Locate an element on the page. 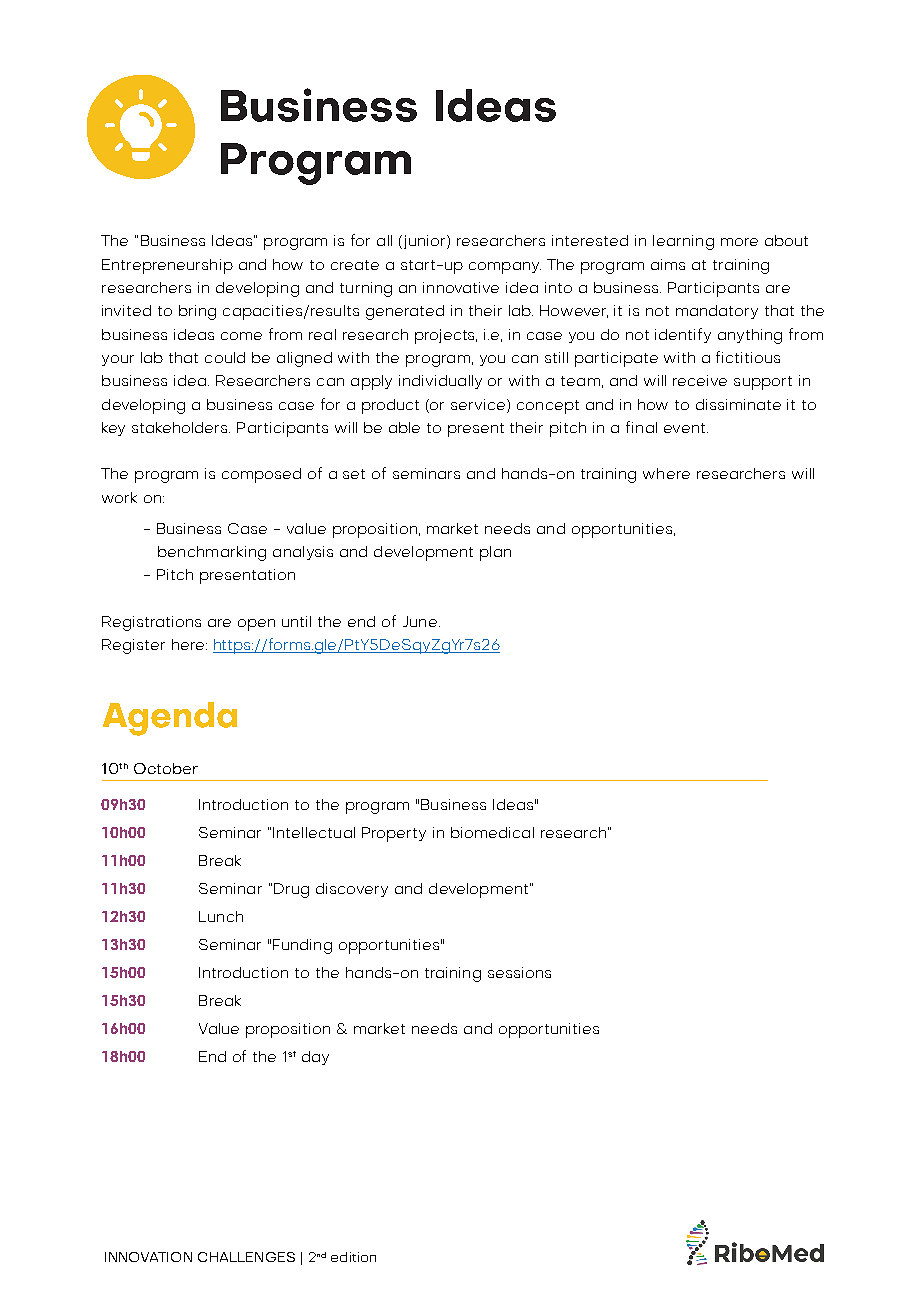 The width and height of the document is (924, 1308). innovative is located at coordinates (461, 287).
